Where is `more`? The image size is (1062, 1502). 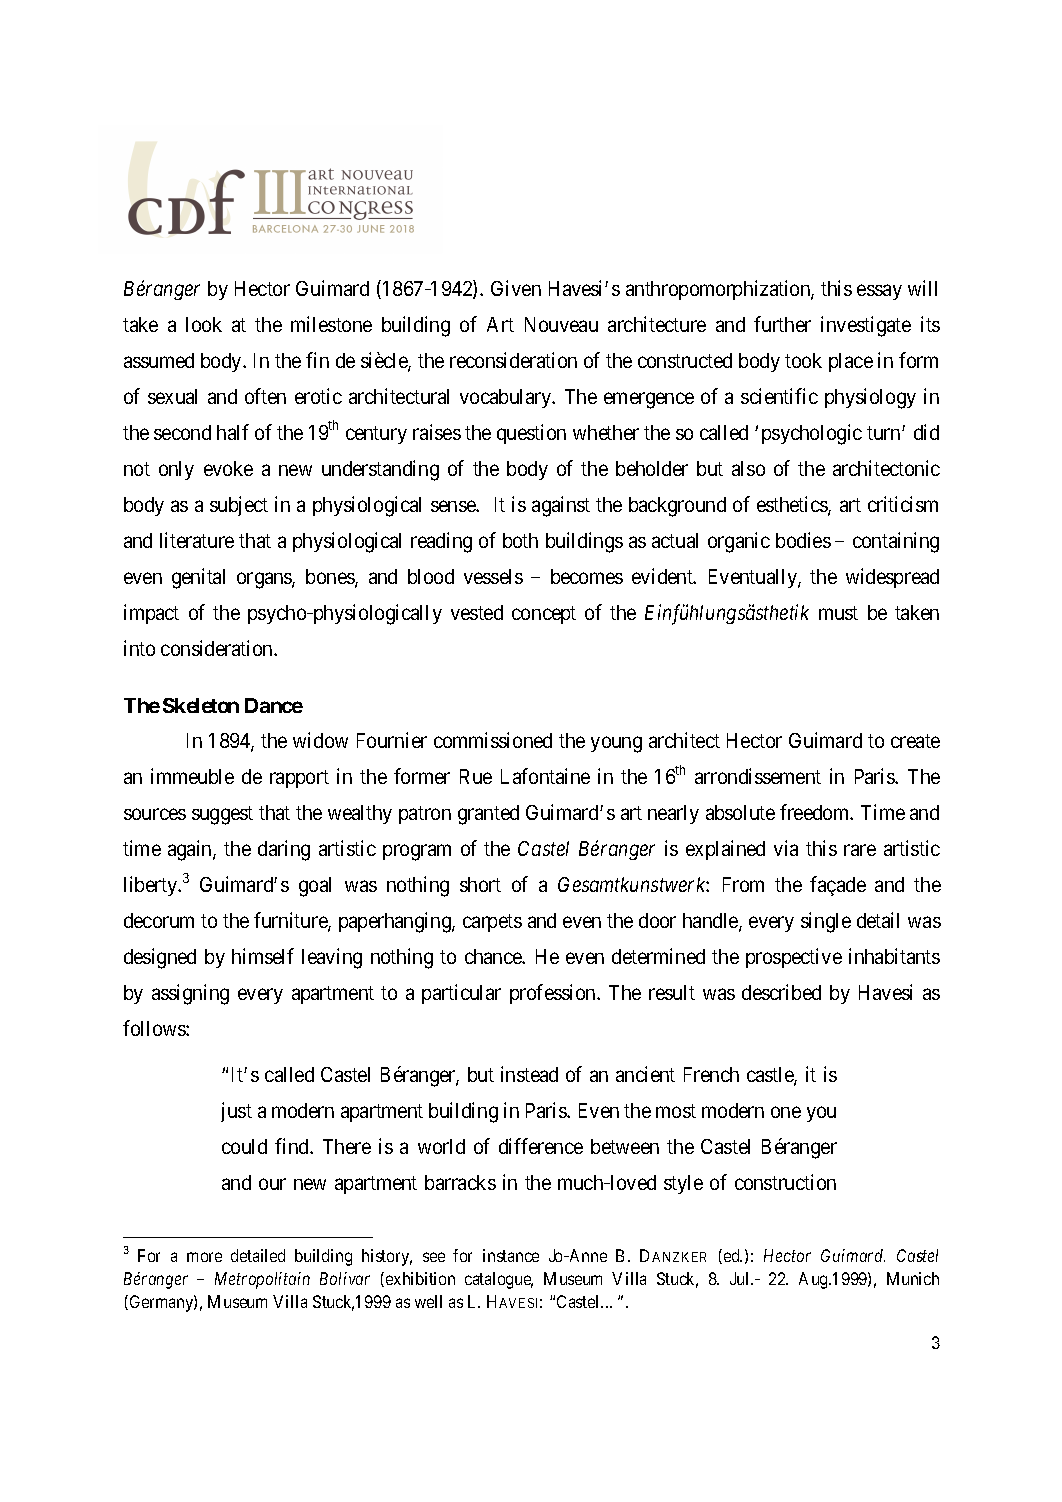 more is located at coordinates (204, 1257).
